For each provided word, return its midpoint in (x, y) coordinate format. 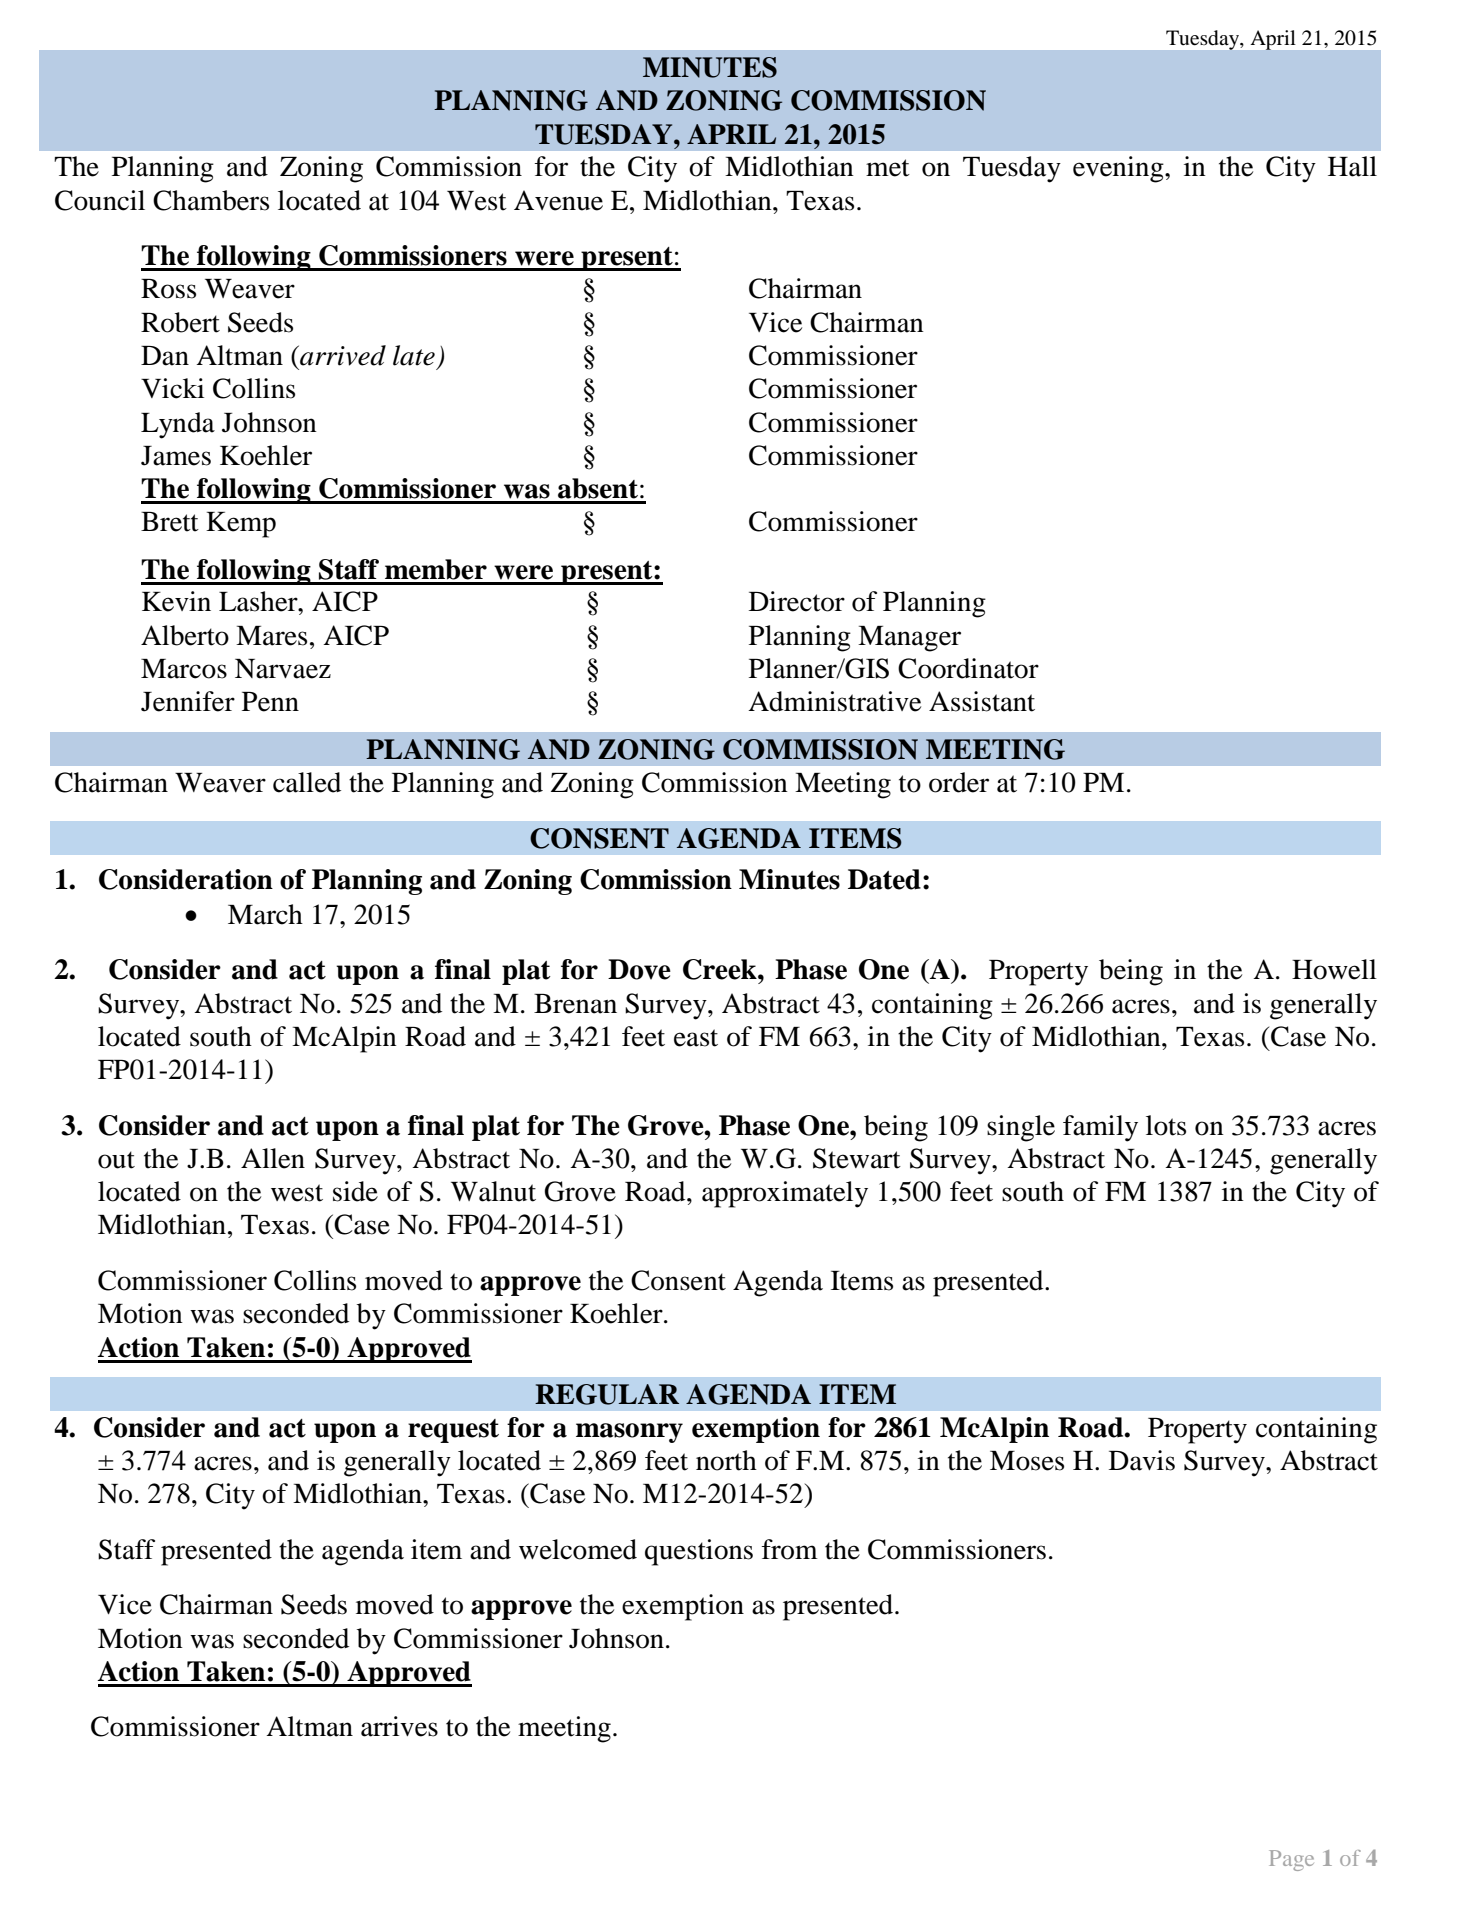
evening (1119, 169)
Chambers (211, 200)
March (265, 914)
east (696, 1038)
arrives (399, 1726)
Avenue (558, 200)
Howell (1334, 969)
